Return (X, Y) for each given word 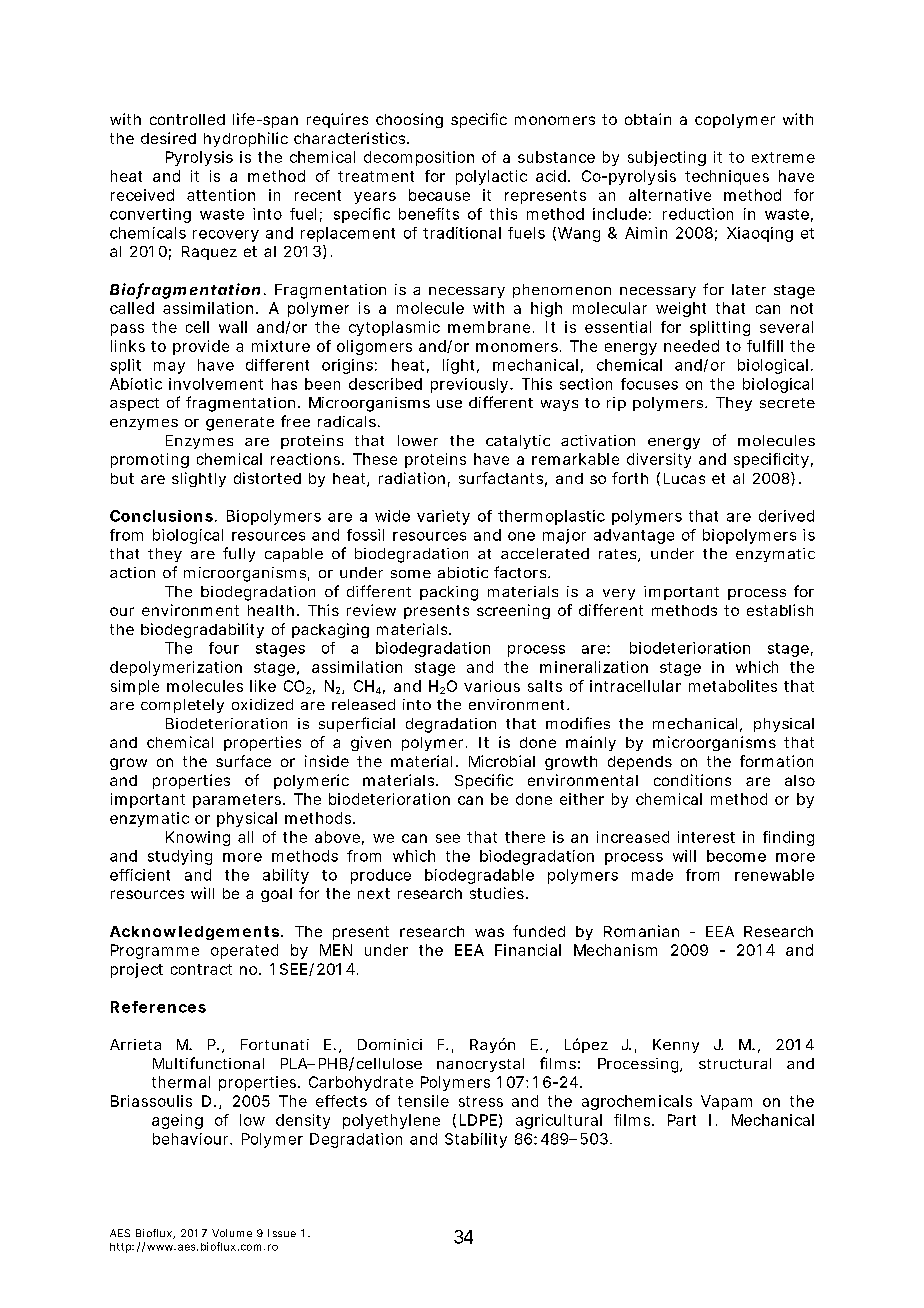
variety (443, 517)
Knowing (198, 838)
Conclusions (161, 516)
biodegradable (479, 876)
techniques (727, 177)
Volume (232, 1233)
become (736, 856)
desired (168, 138)
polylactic (491, 177)
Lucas (684, 478)
